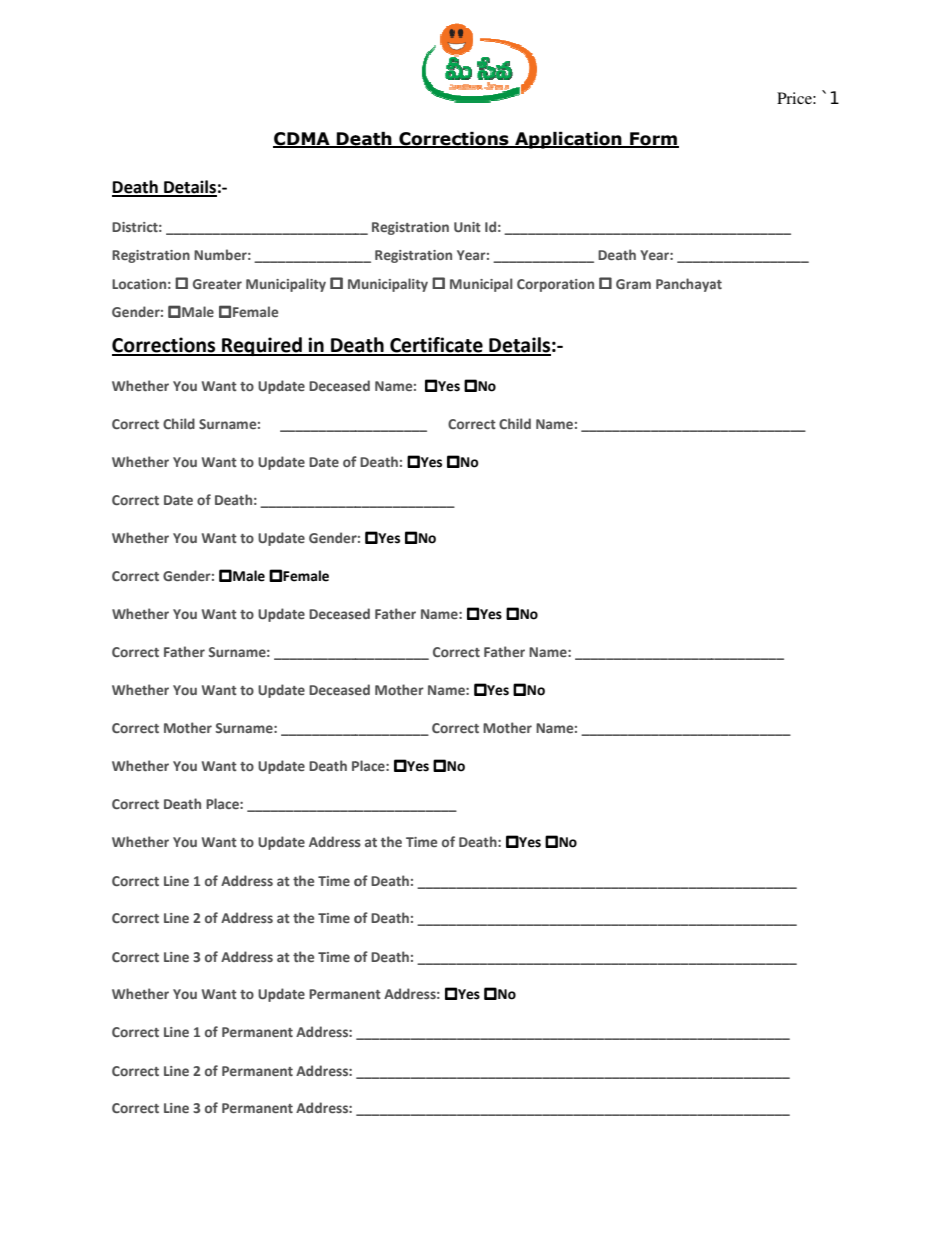  What do you see at coordinates (302, 139) in the screenshot?
I see `CDMA` at bounding box center [302, 139].
